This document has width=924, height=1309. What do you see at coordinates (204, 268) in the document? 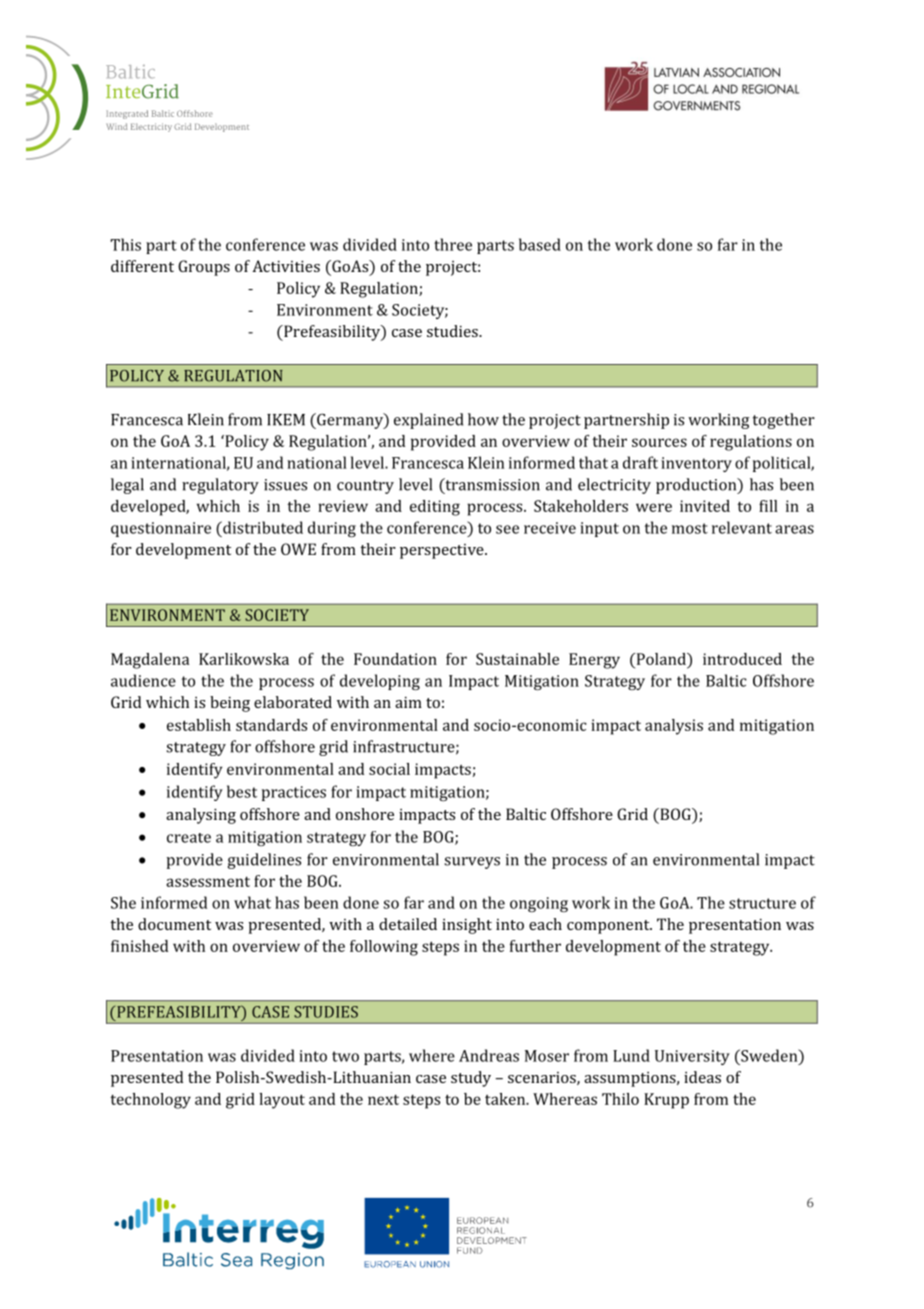
I see `Groups` at bounding box center [204, 268].
